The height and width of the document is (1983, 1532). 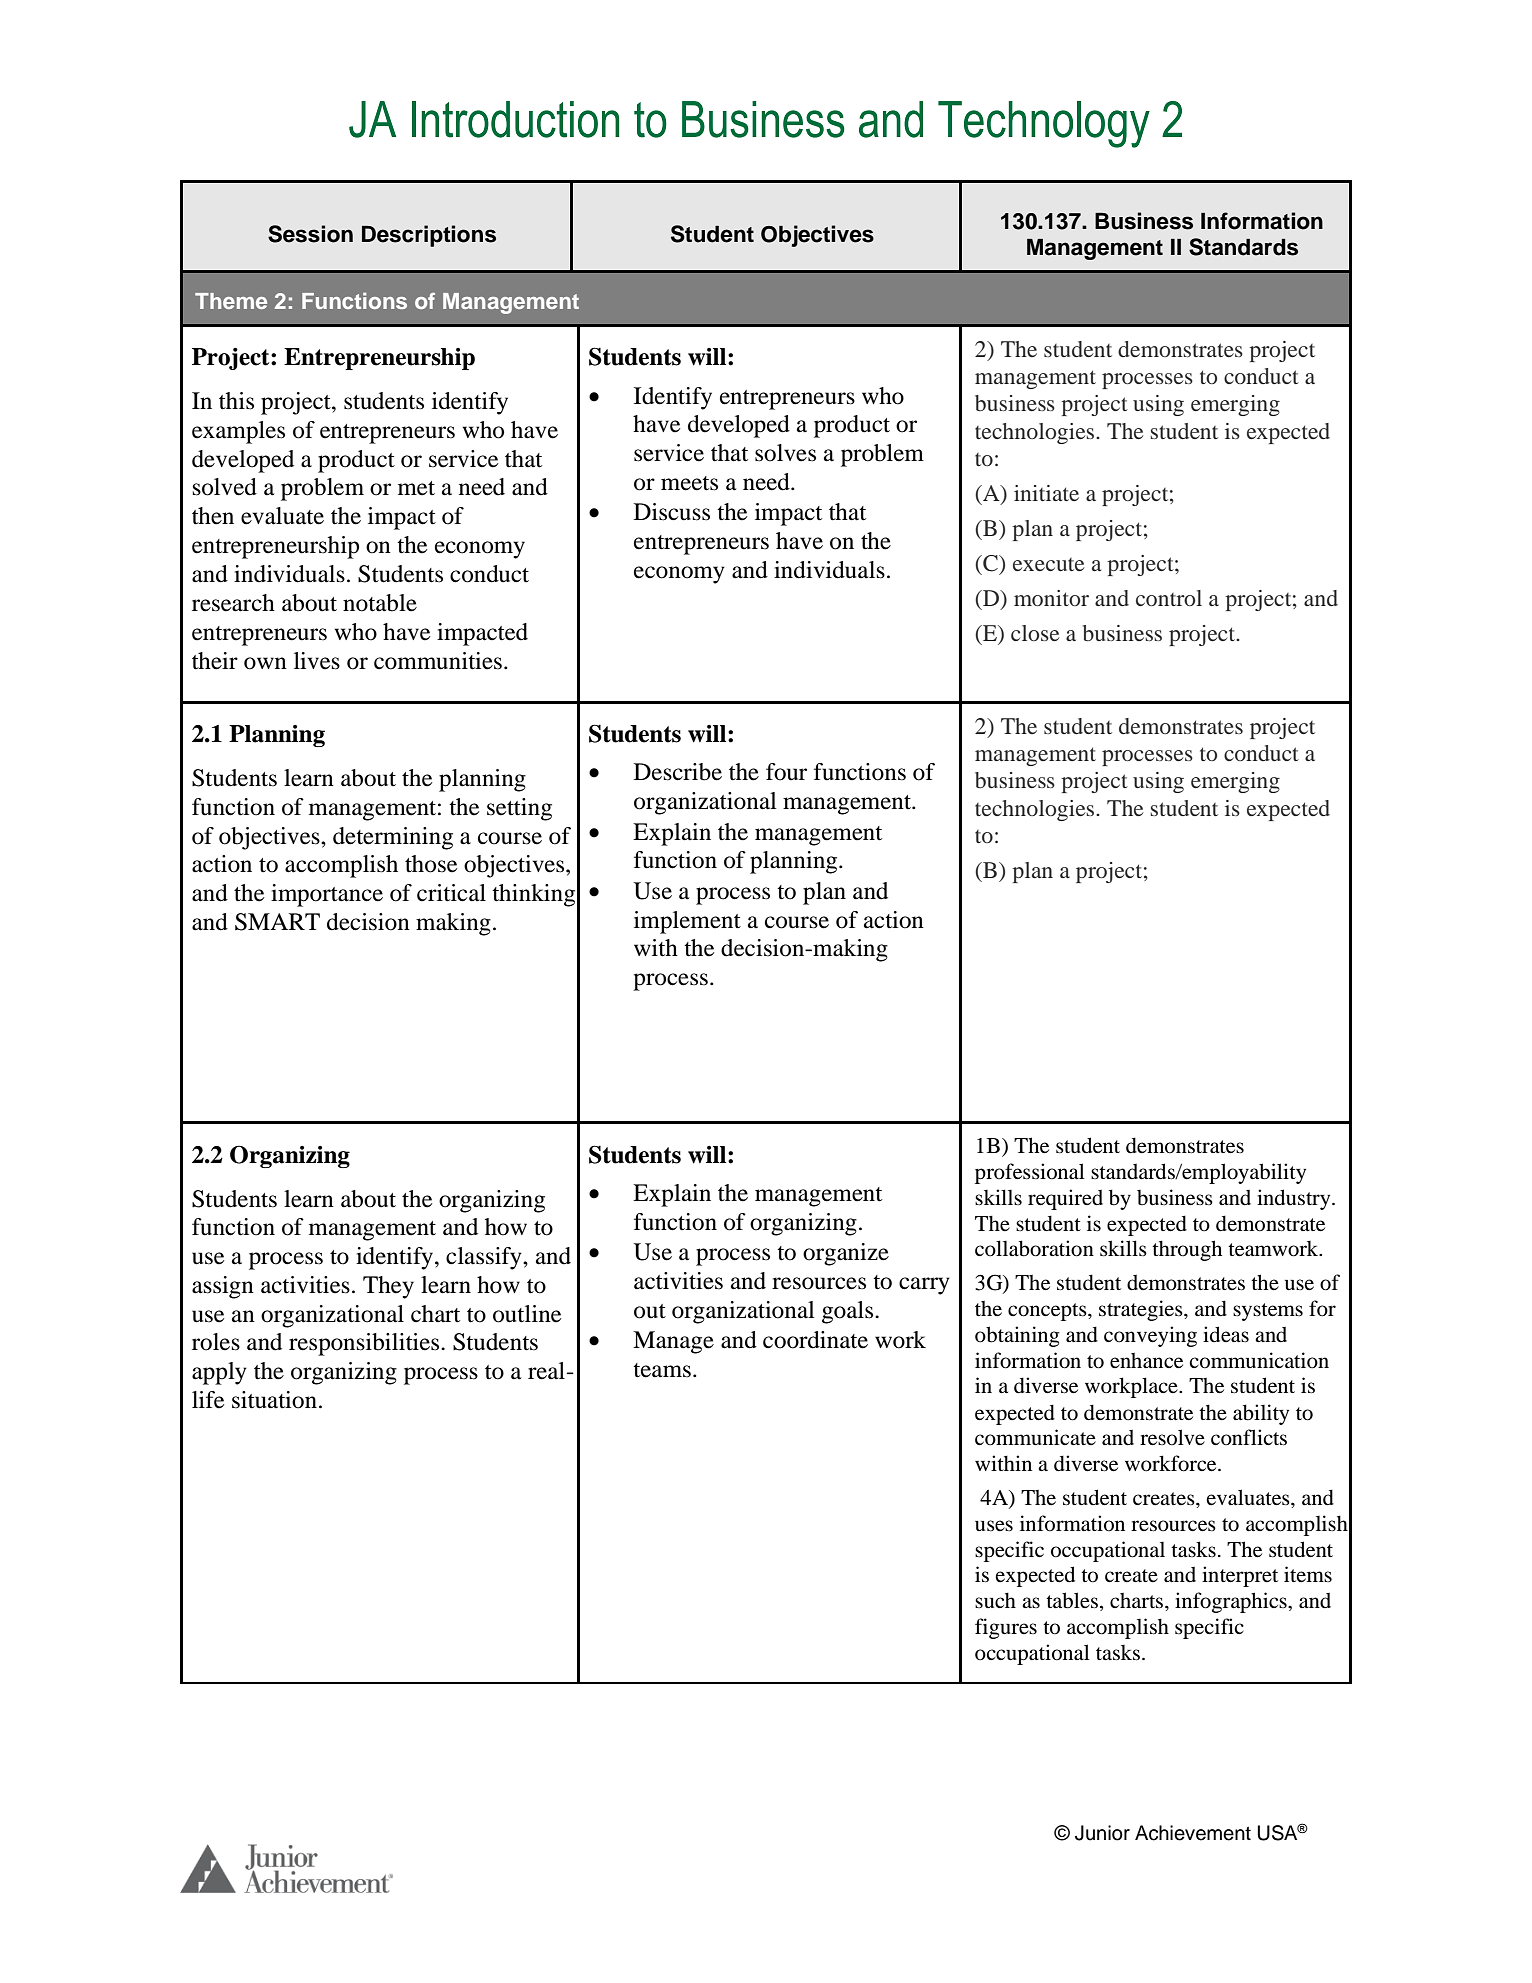 I want to click on SMART, so click(x=277, y=922).
